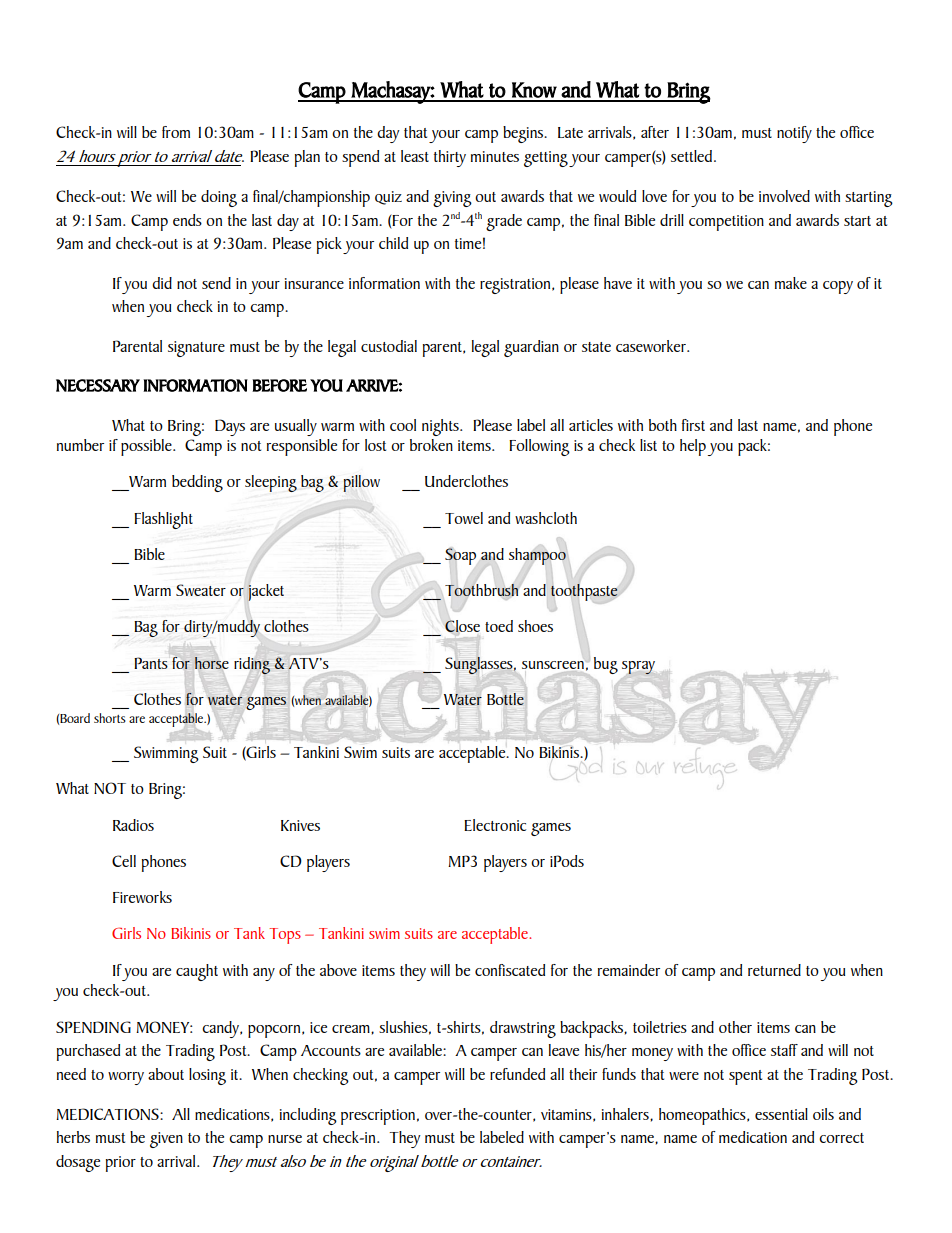 This screenshot has height=1233, width=952. Describe the element at coordinates (166, 1140) in the screenshot. I see `given` at that location.
